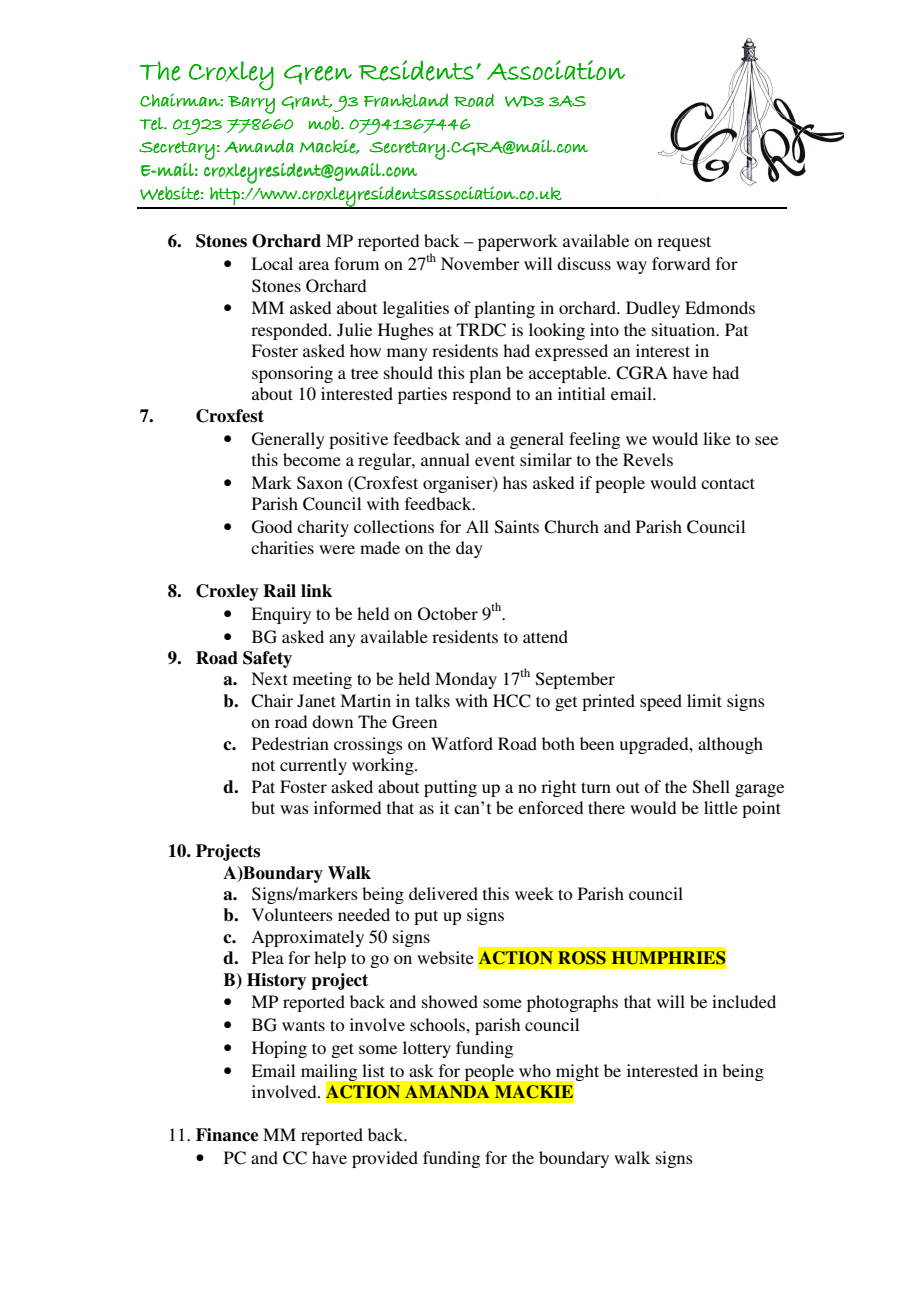 This document has height=1308, width=924. What do you see at coordinates (272, 263) in the document?
I see `Local` at bounding box center [272, 263].
